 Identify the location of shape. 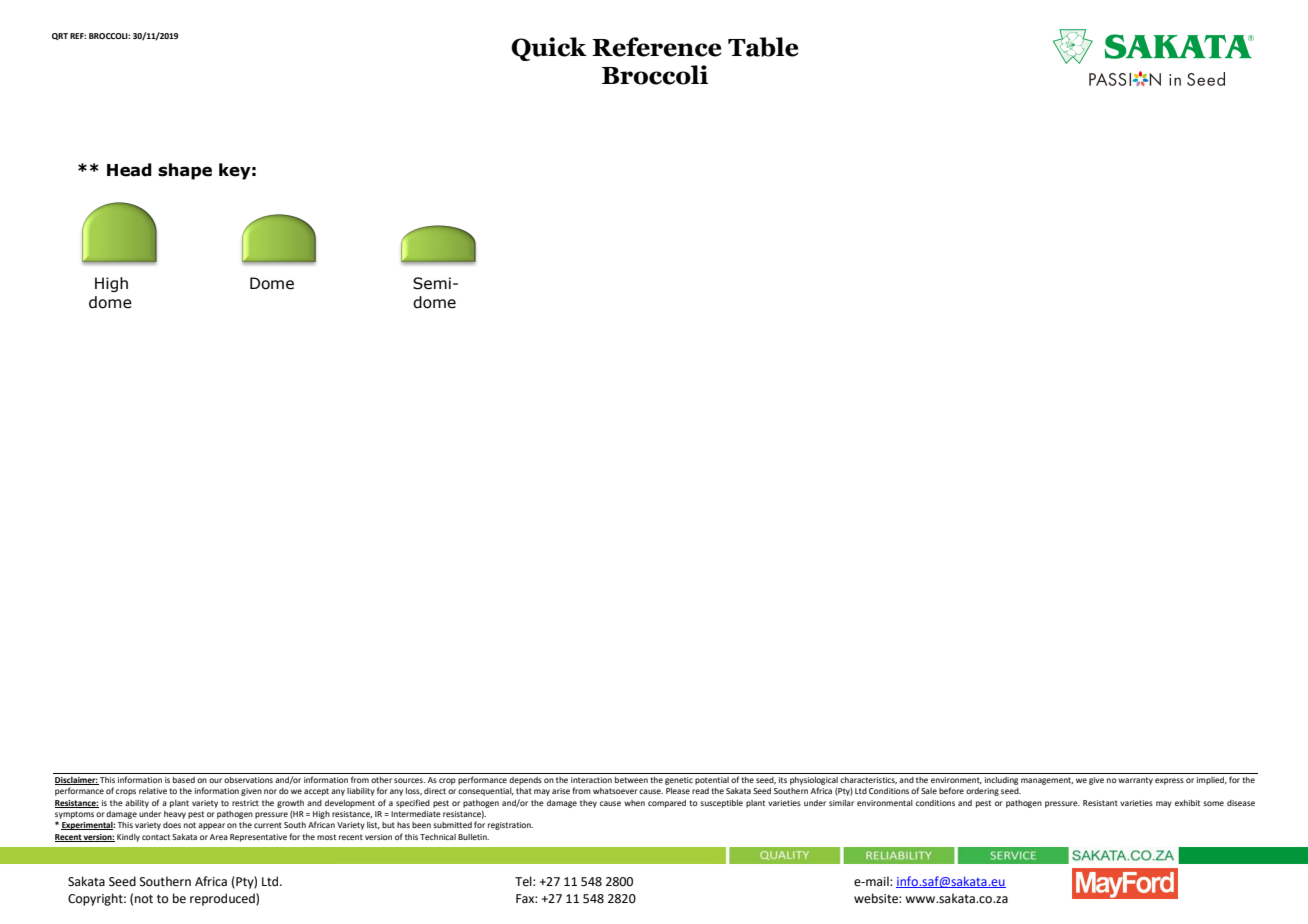
(185, 171).
